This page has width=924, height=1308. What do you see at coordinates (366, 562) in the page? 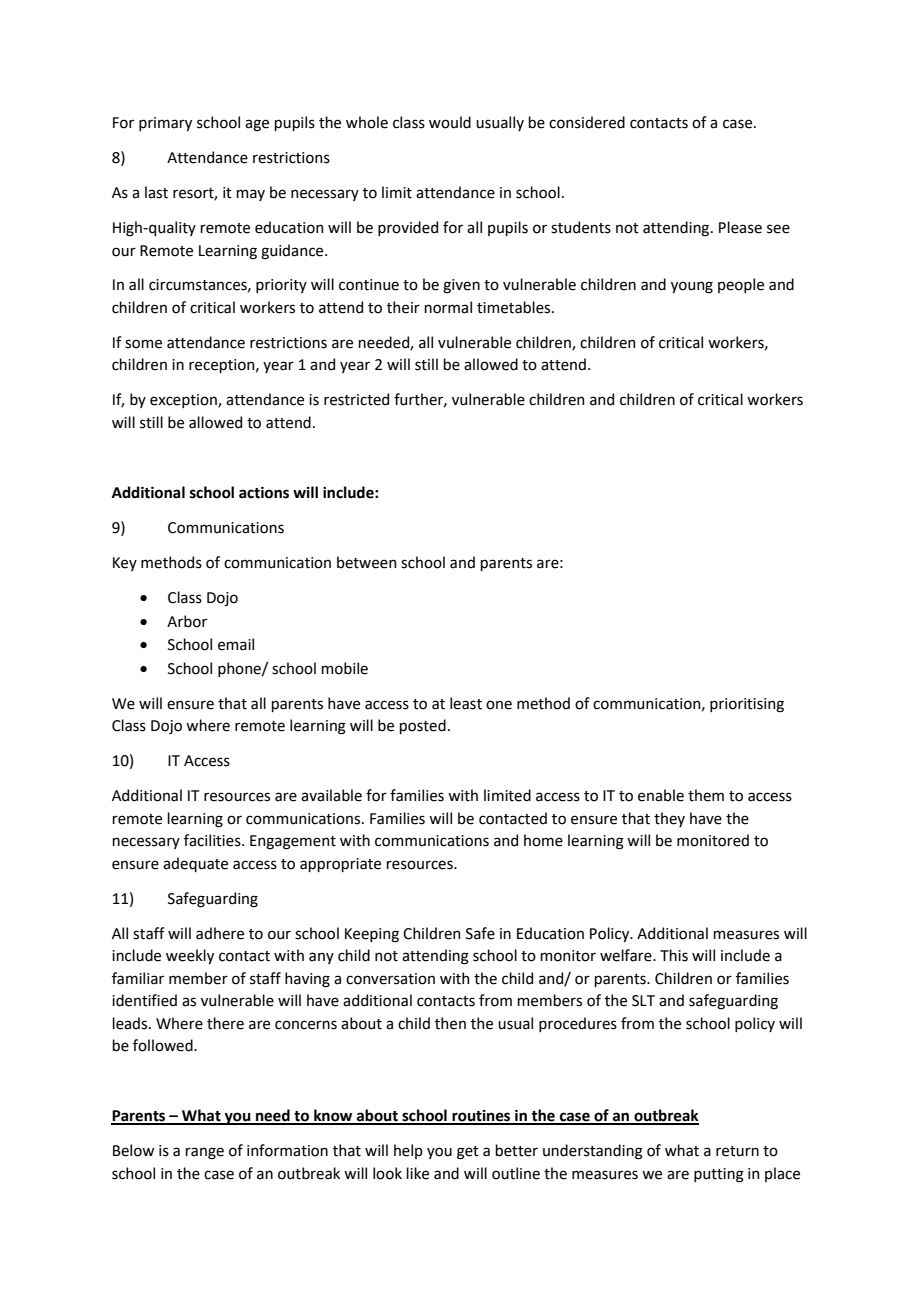
I see `between` at bounding box center [366, 562].
